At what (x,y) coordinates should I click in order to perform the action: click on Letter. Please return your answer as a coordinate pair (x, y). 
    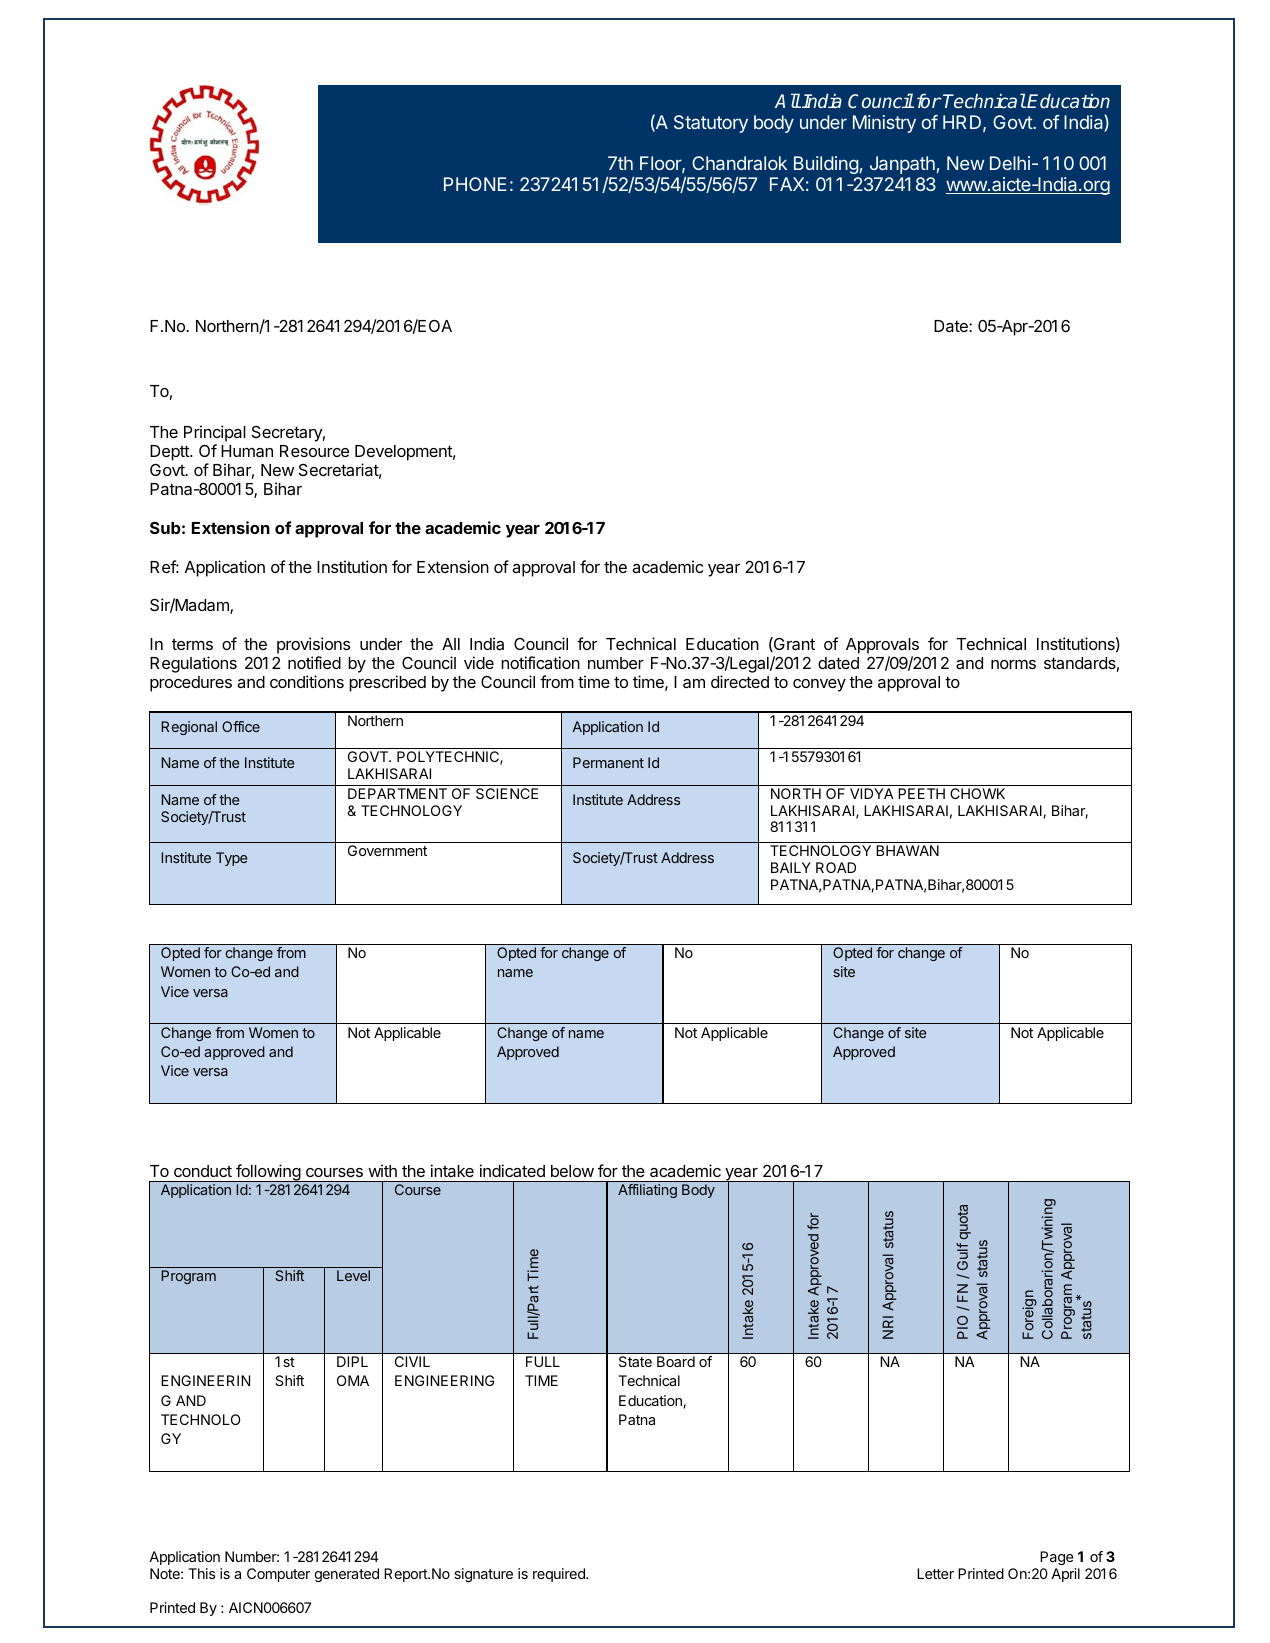
    Looking at the image, I should click on (935, 1573).
